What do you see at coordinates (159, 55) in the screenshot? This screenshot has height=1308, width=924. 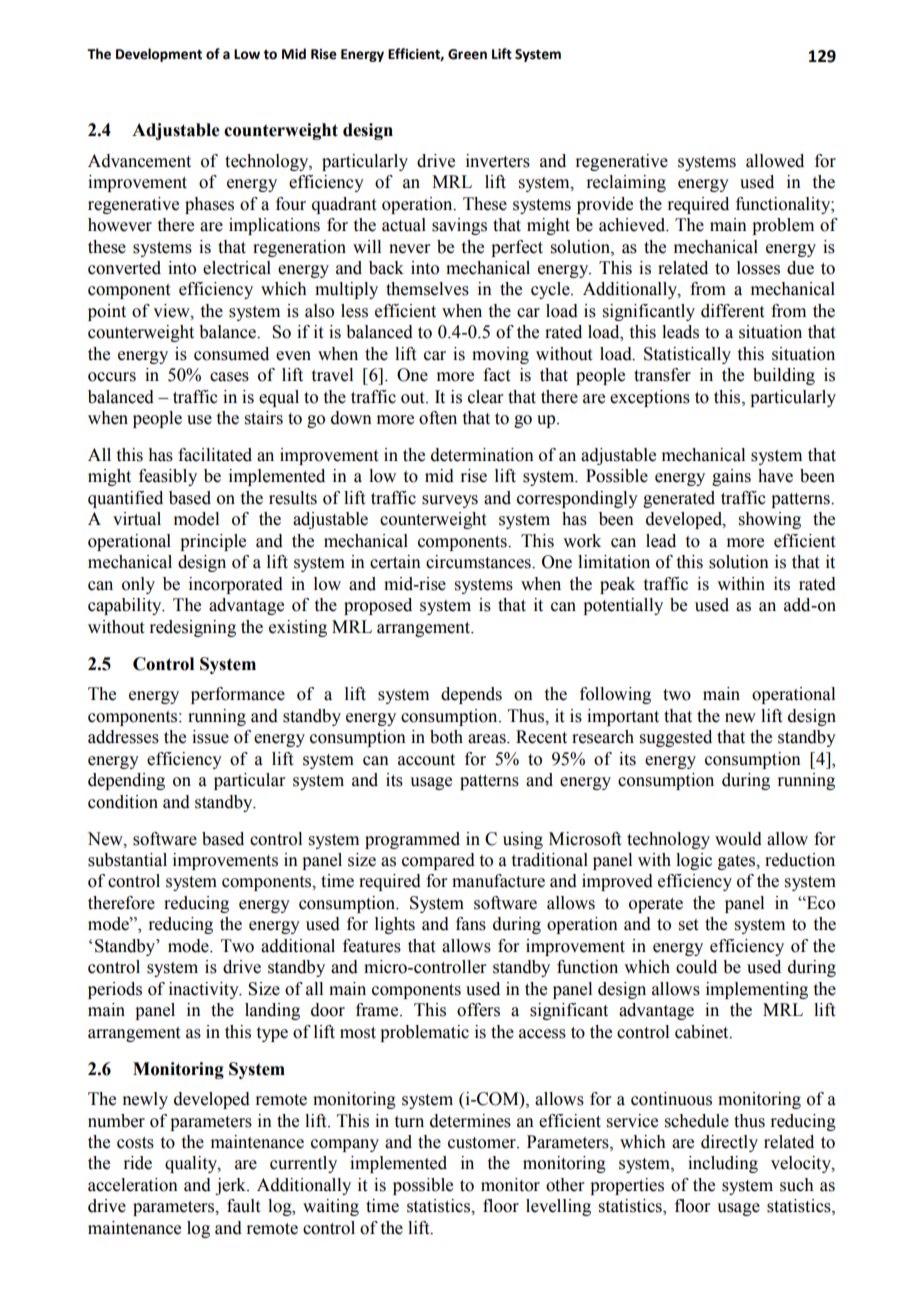 I see `Development` at bounding box center [159, 55].
